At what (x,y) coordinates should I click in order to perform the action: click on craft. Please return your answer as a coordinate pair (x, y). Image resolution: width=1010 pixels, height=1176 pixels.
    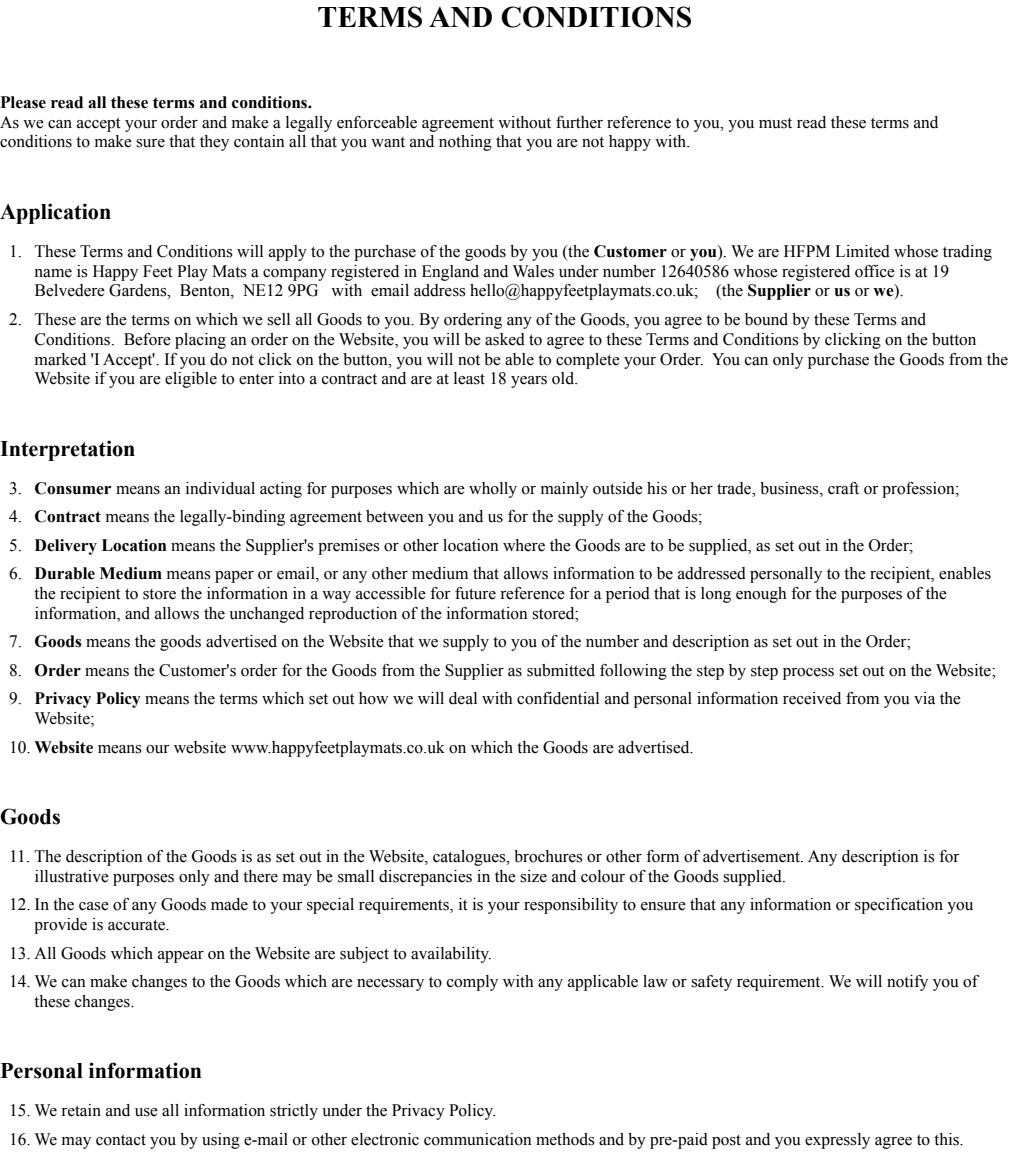
    Looking at the image, I should click on (843, 488).
